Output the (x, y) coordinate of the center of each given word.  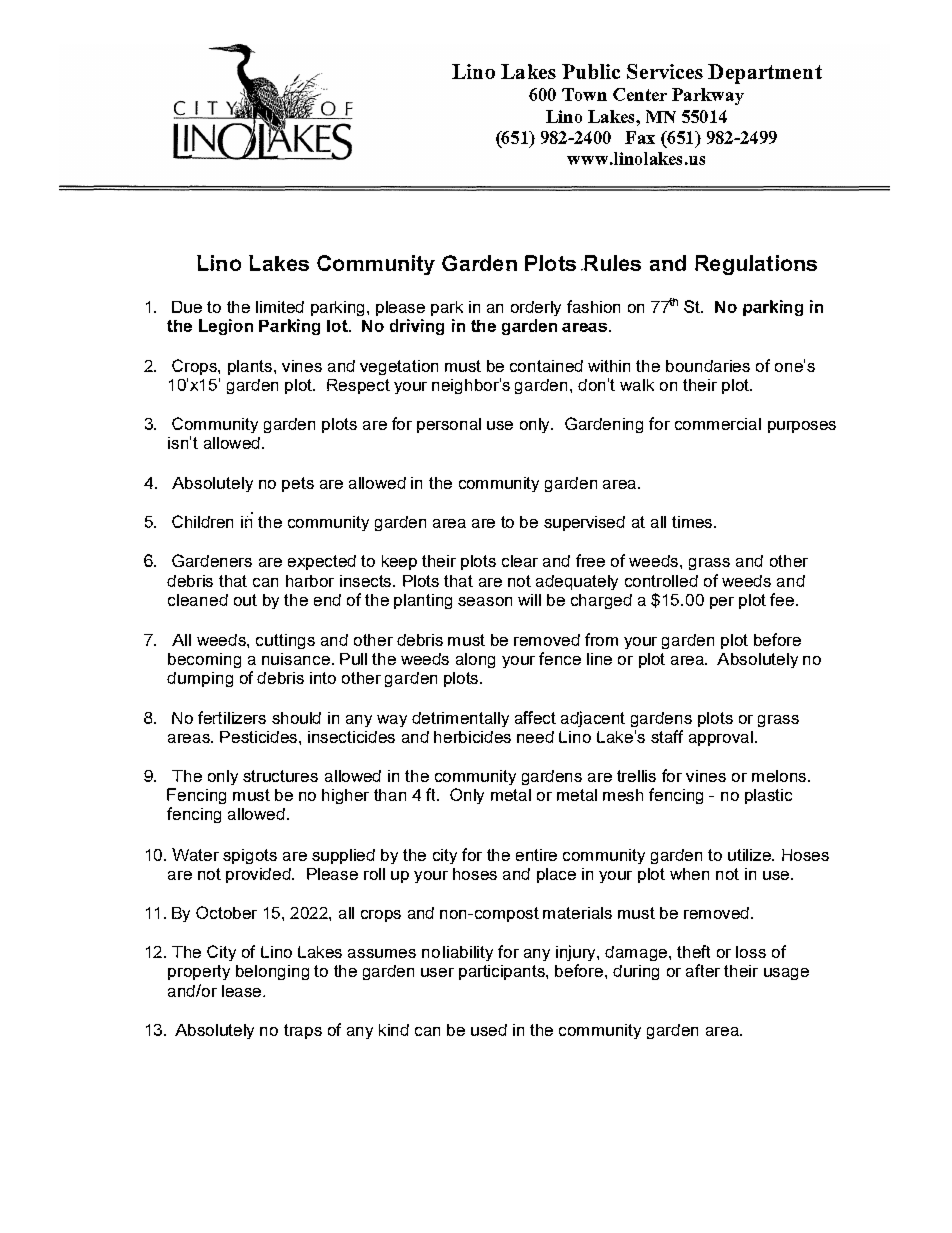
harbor (310, 581)
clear (520, 561)
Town (584, 94)
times (693, 522)
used (489, 1030)
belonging (272, 972)
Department (765, 74)
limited (280, 307)
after (703, 970)
